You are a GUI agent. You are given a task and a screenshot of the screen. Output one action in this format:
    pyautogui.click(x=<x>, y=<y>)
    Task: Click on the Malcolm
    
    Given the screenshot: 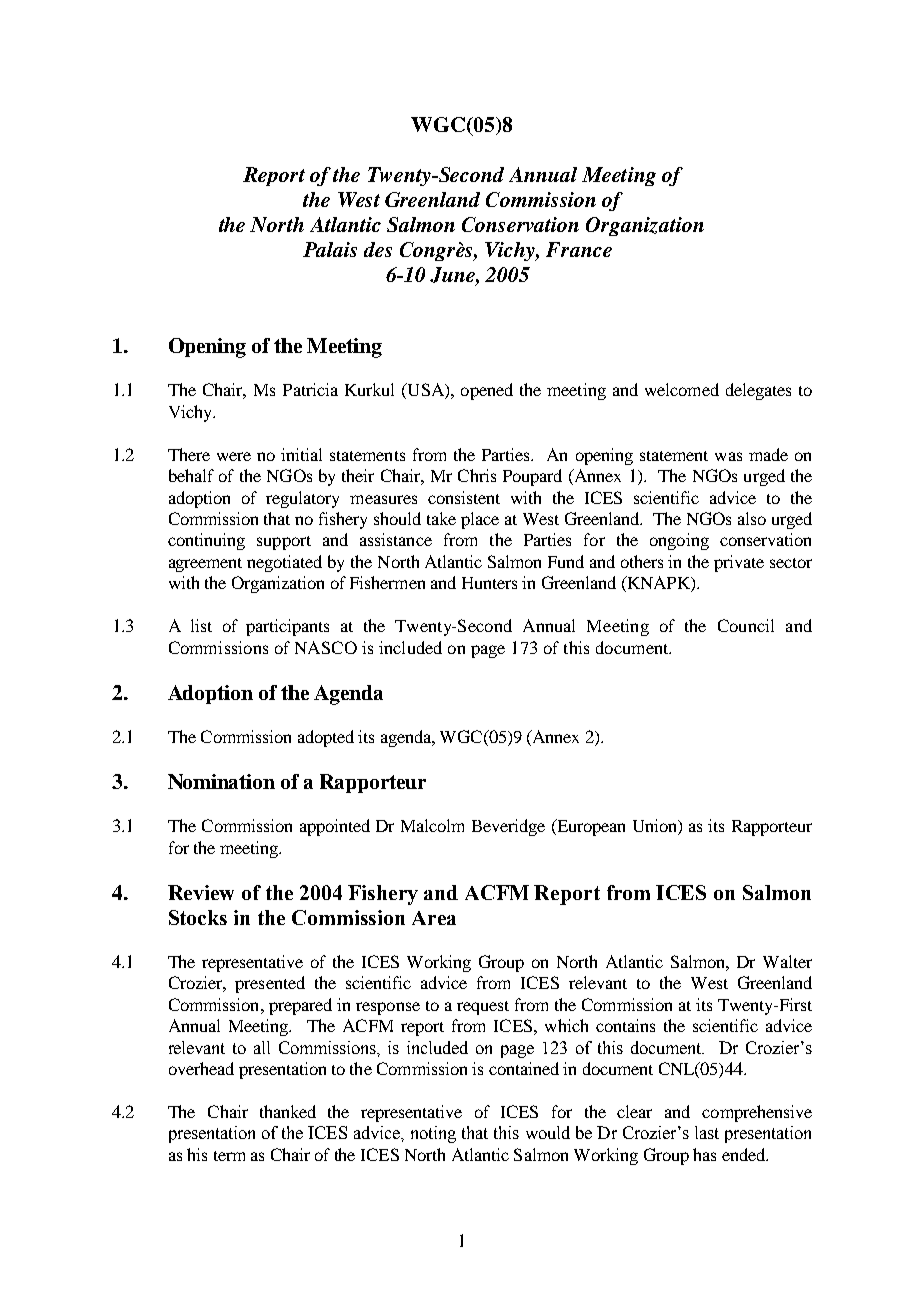 What is the action you would take?
    pyautogui.click(x=432, y=825)
